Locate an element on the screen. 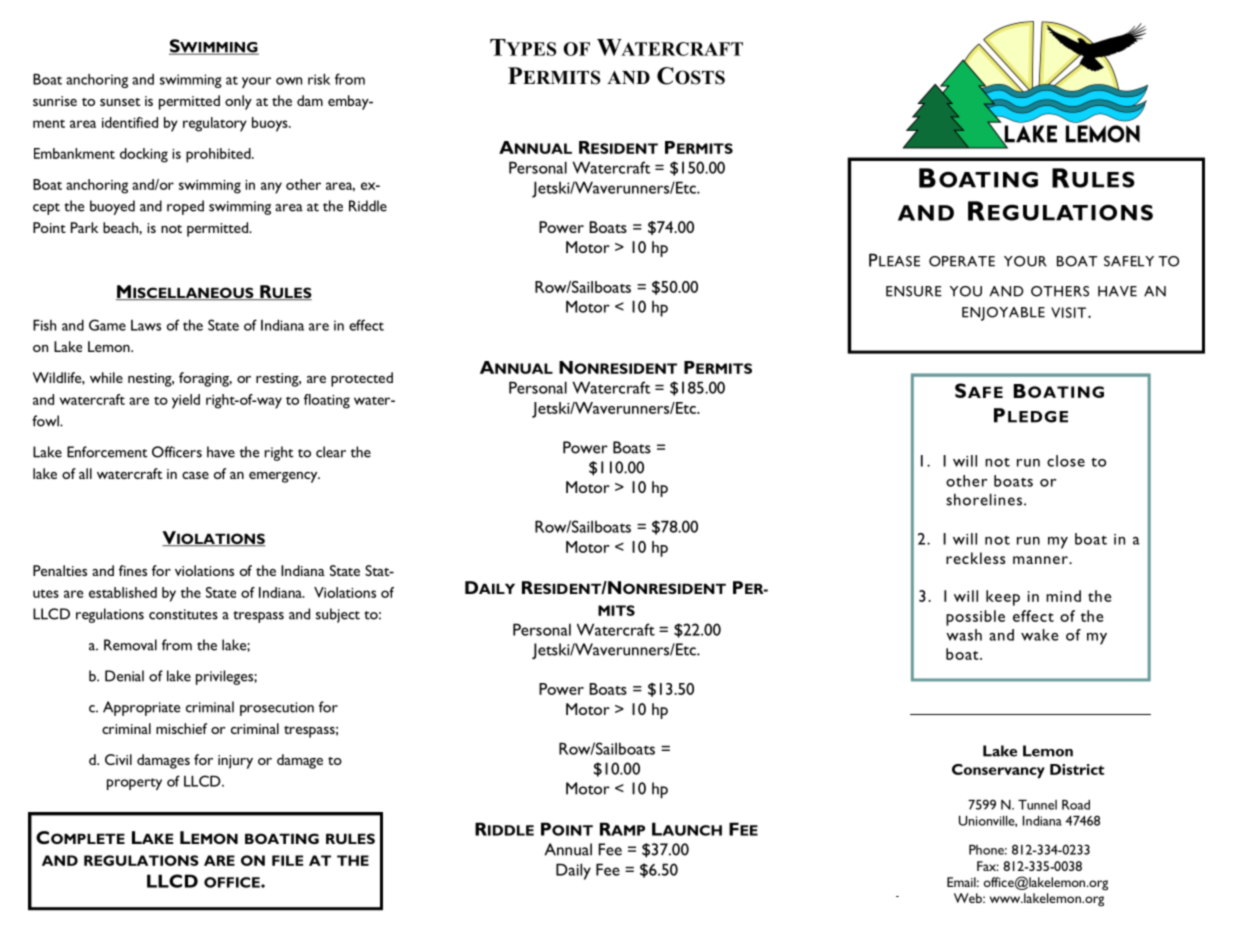 The image size is (1233, 952). shorelines is located at coordinates (984, 499).
